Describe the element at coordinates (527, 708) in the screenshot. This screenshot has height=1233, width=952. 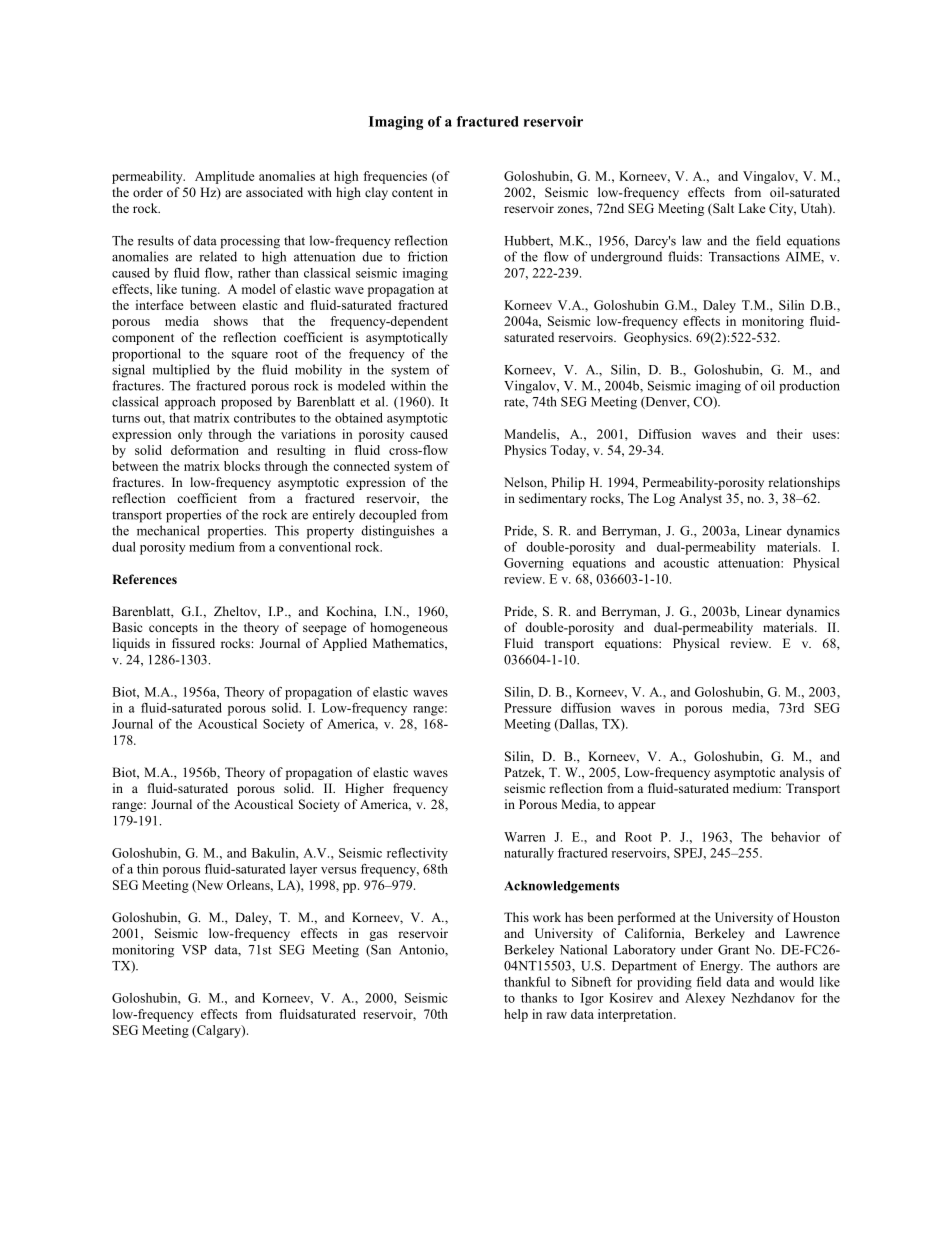
I see `Pressure` at that location.
